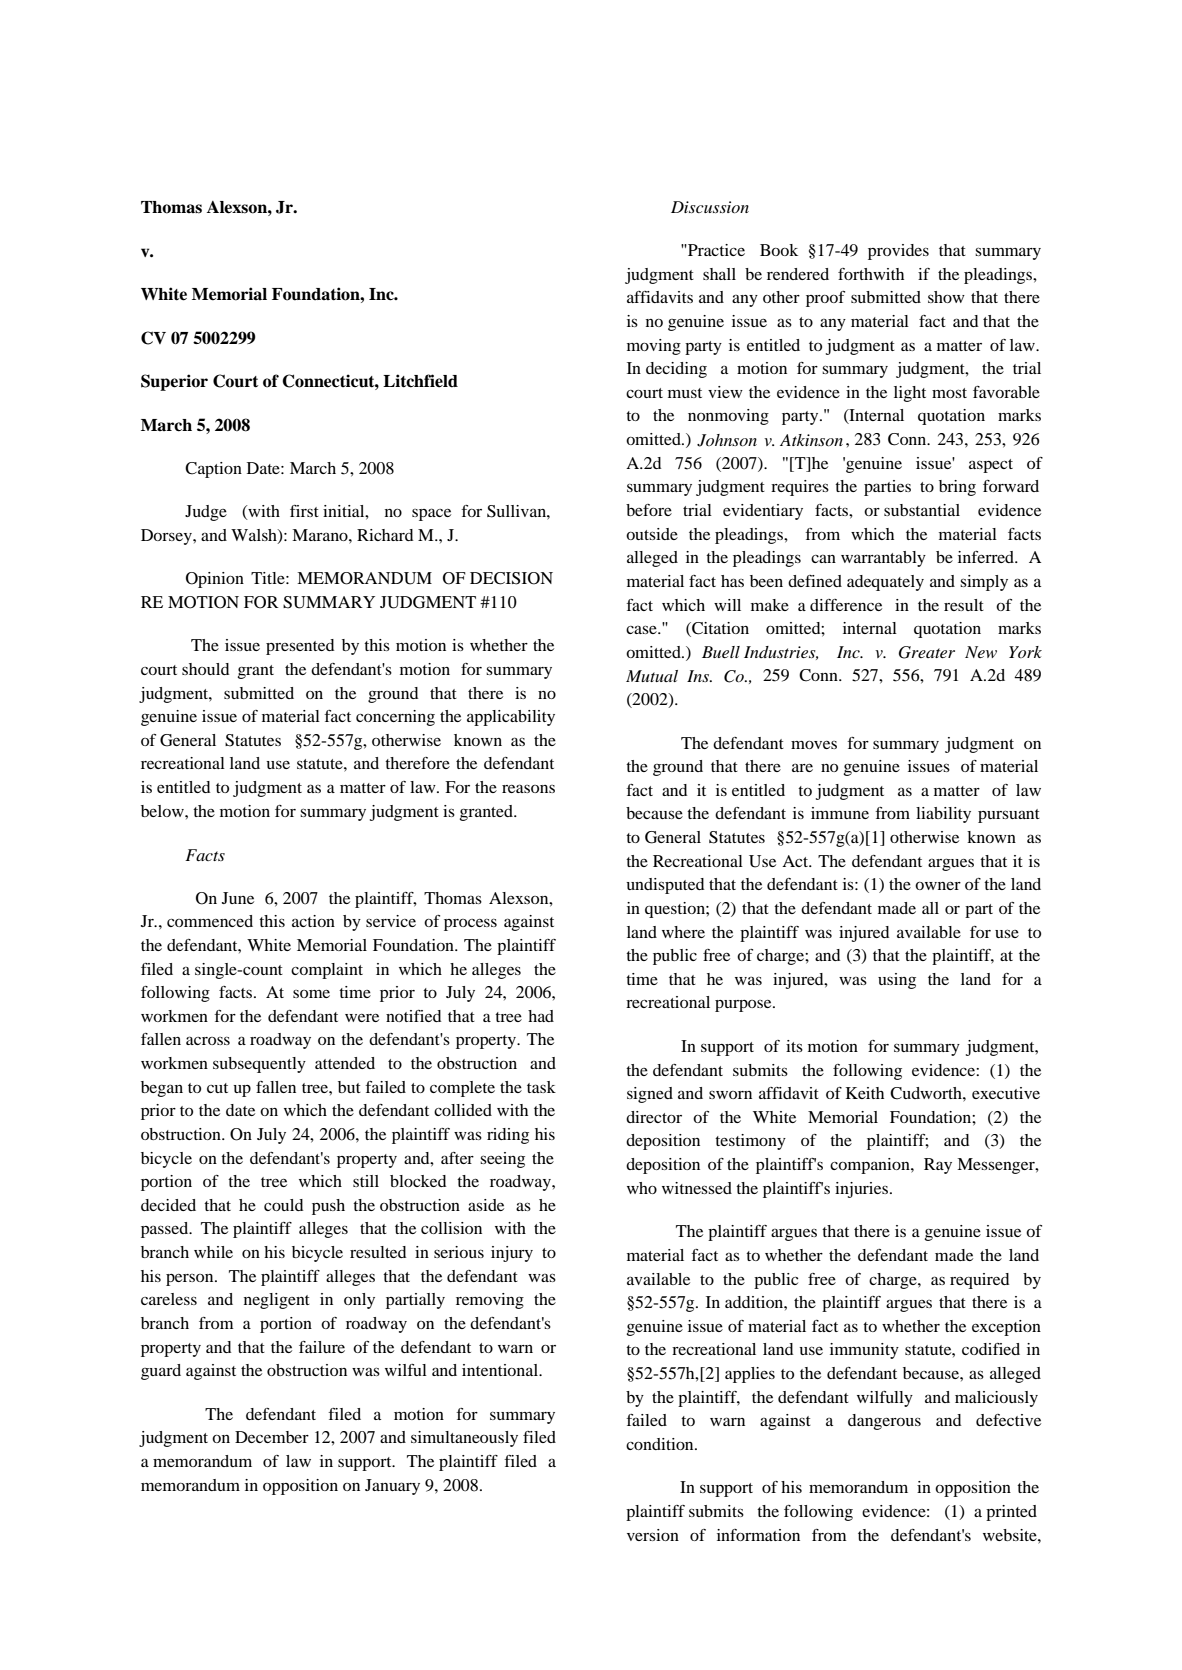  I want to click on Practice, so click(715, 250).
